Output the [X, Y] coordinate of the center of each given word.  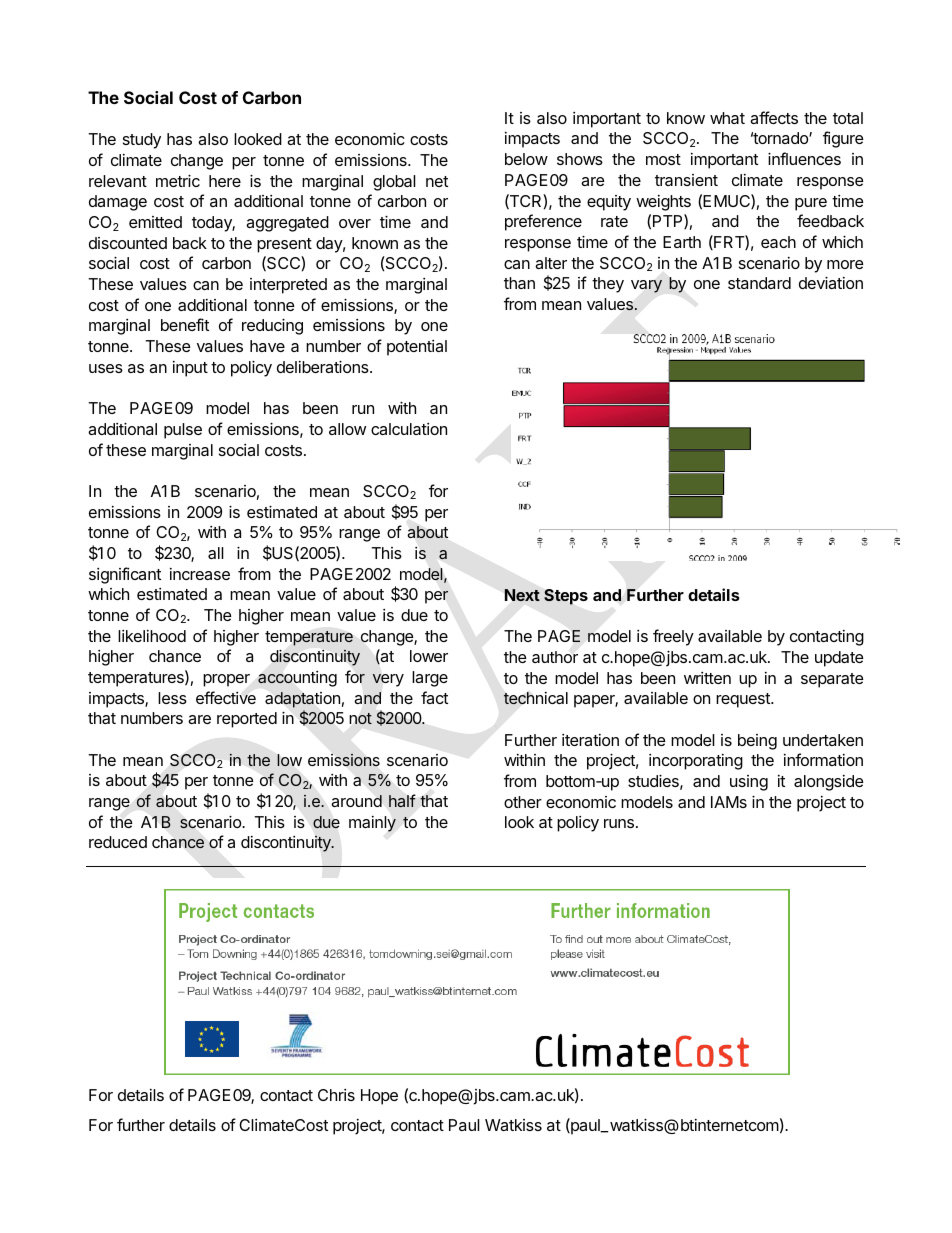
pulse [183, 431]
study [142, 141]
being [757, 742]
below [526, 159]
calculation [409, 429]
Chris [336, 1095]
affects [774, 117]
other [523, 802]
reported [247, 720]
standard [759, 283]
